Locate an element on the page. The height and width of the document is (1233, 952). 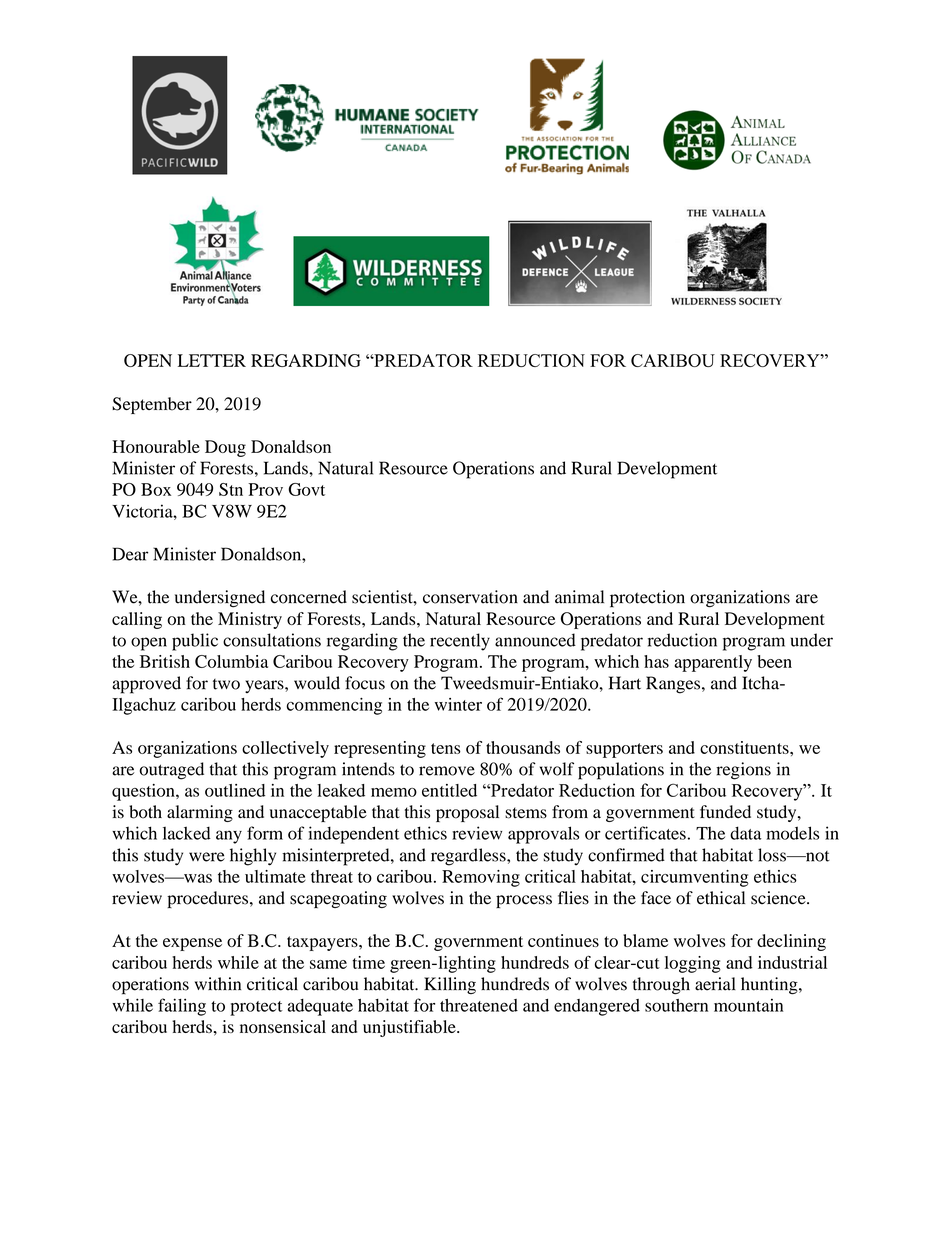
conservation is located at coordinates (470, 597).
